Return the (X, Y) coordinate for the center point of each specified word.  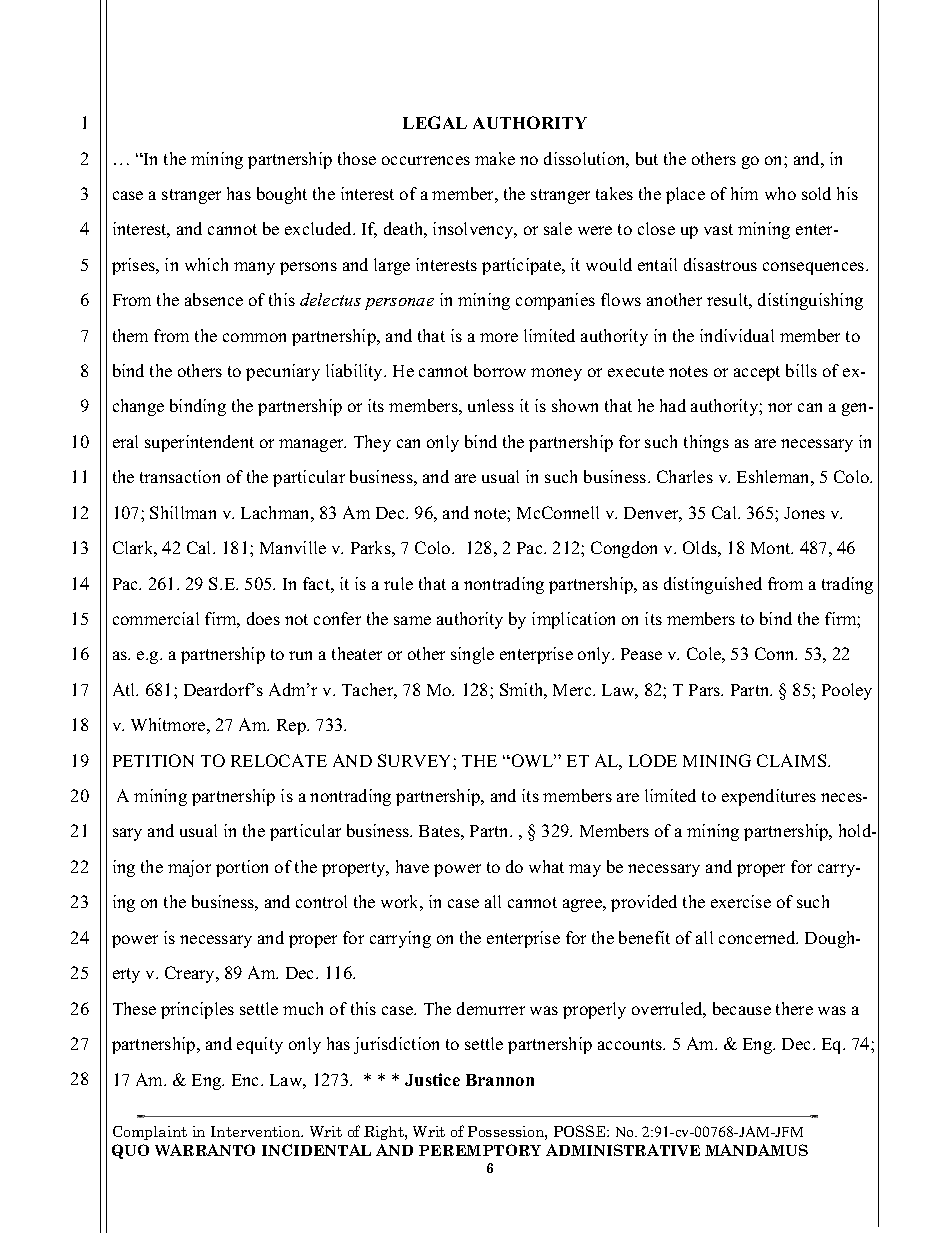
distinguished (713, 585)
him (744, 193)
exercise (741, 901)
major (189, 868)
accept (757, 373)
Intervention (257, 1131)
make (495, 158)
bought (282, 195)
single (472, 655)
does (263, 618)
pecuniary (283, 372)
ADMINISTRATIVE (623, 1150)
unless (491, 405)
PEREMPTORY (480, 1150)
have (412, 866)
